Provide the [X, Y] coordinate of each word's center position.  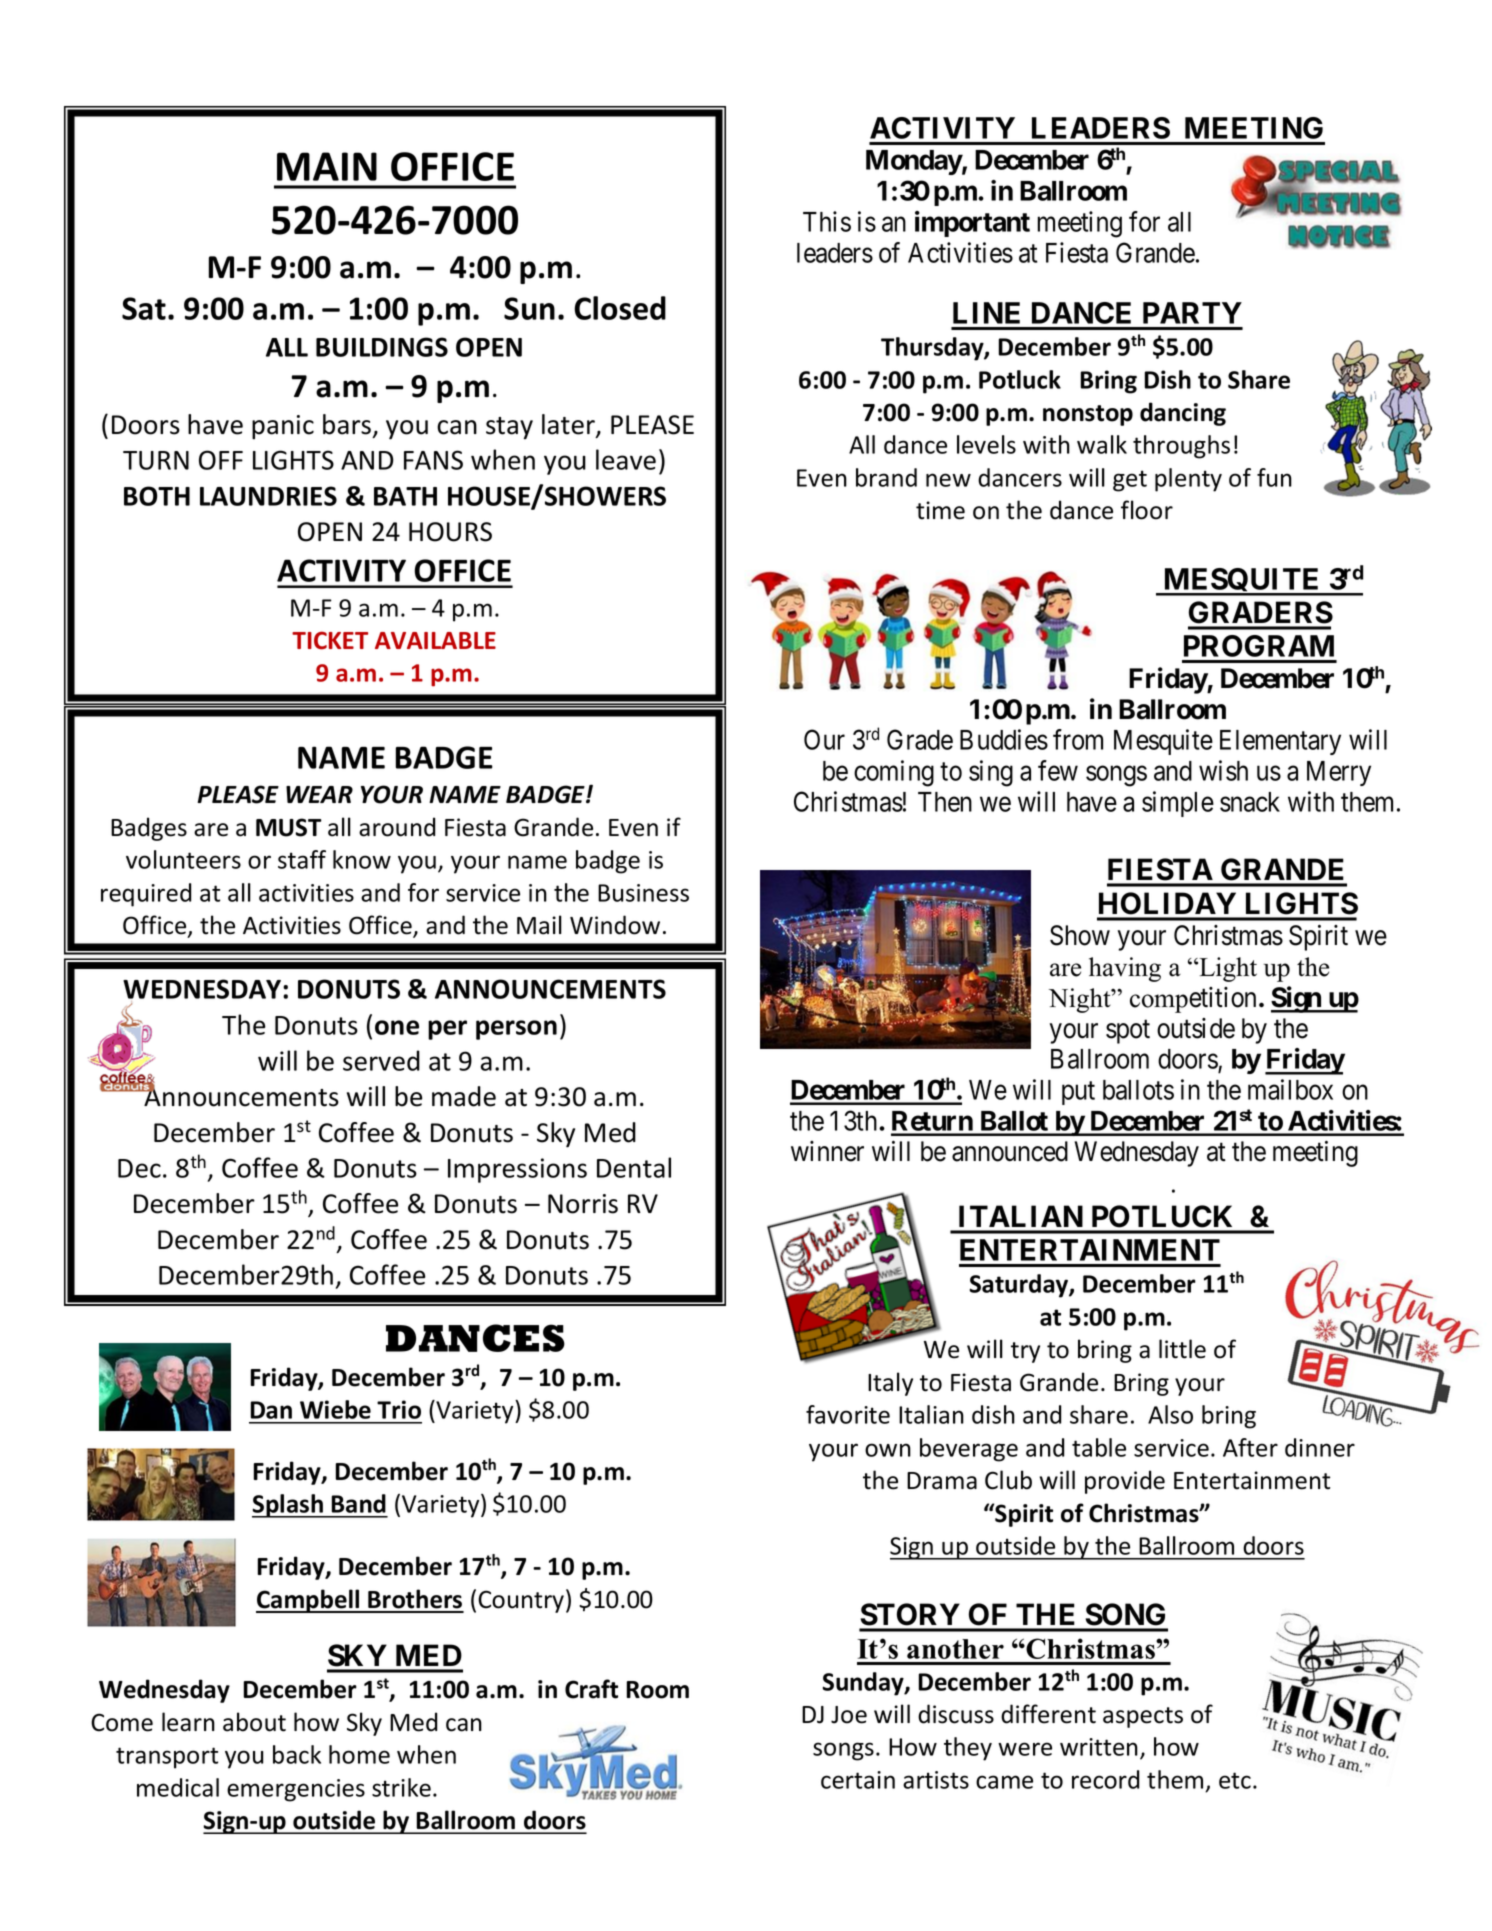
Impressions [517, 1170]
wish [1223, 770]
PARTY [1192, 313]
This [827, 221]
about [254, 1722]
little [1182, 1349]
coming [894, 773]
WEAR [319, 794]
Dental [634, 1167]
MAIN [327, 166]
